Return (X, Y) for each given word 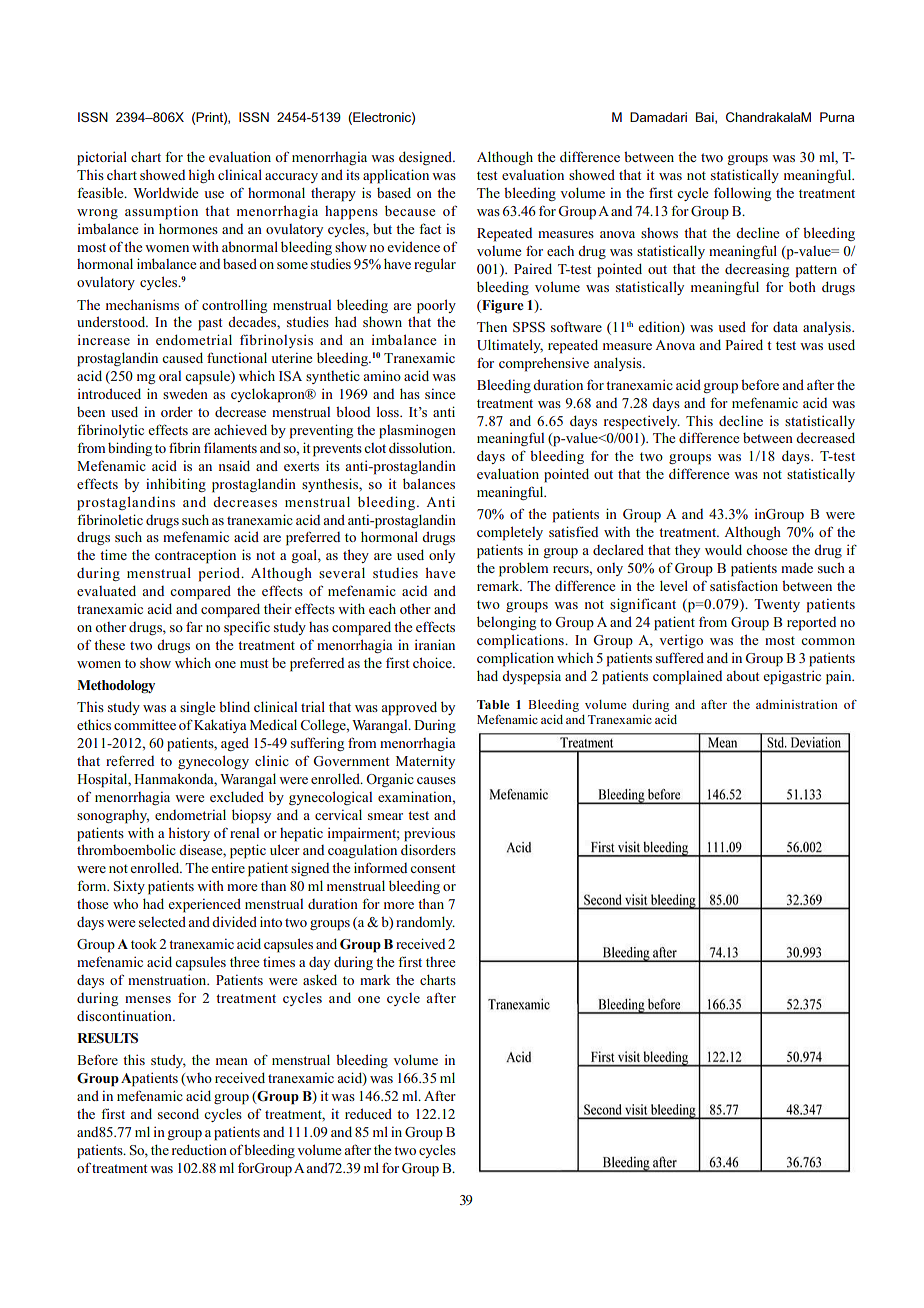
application (396, 176)
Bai (706, 118)
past (210, 324)
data (785, 327)
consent (432, 868)
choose (766, 550)
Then (492, 326)
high (201, 176)
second (178, 1113)
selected (162, 921)
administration (797, 704)
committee (145, 725)
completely (510, 533)
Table (493, 704)
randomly (425, 923)
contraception (195, 556)
